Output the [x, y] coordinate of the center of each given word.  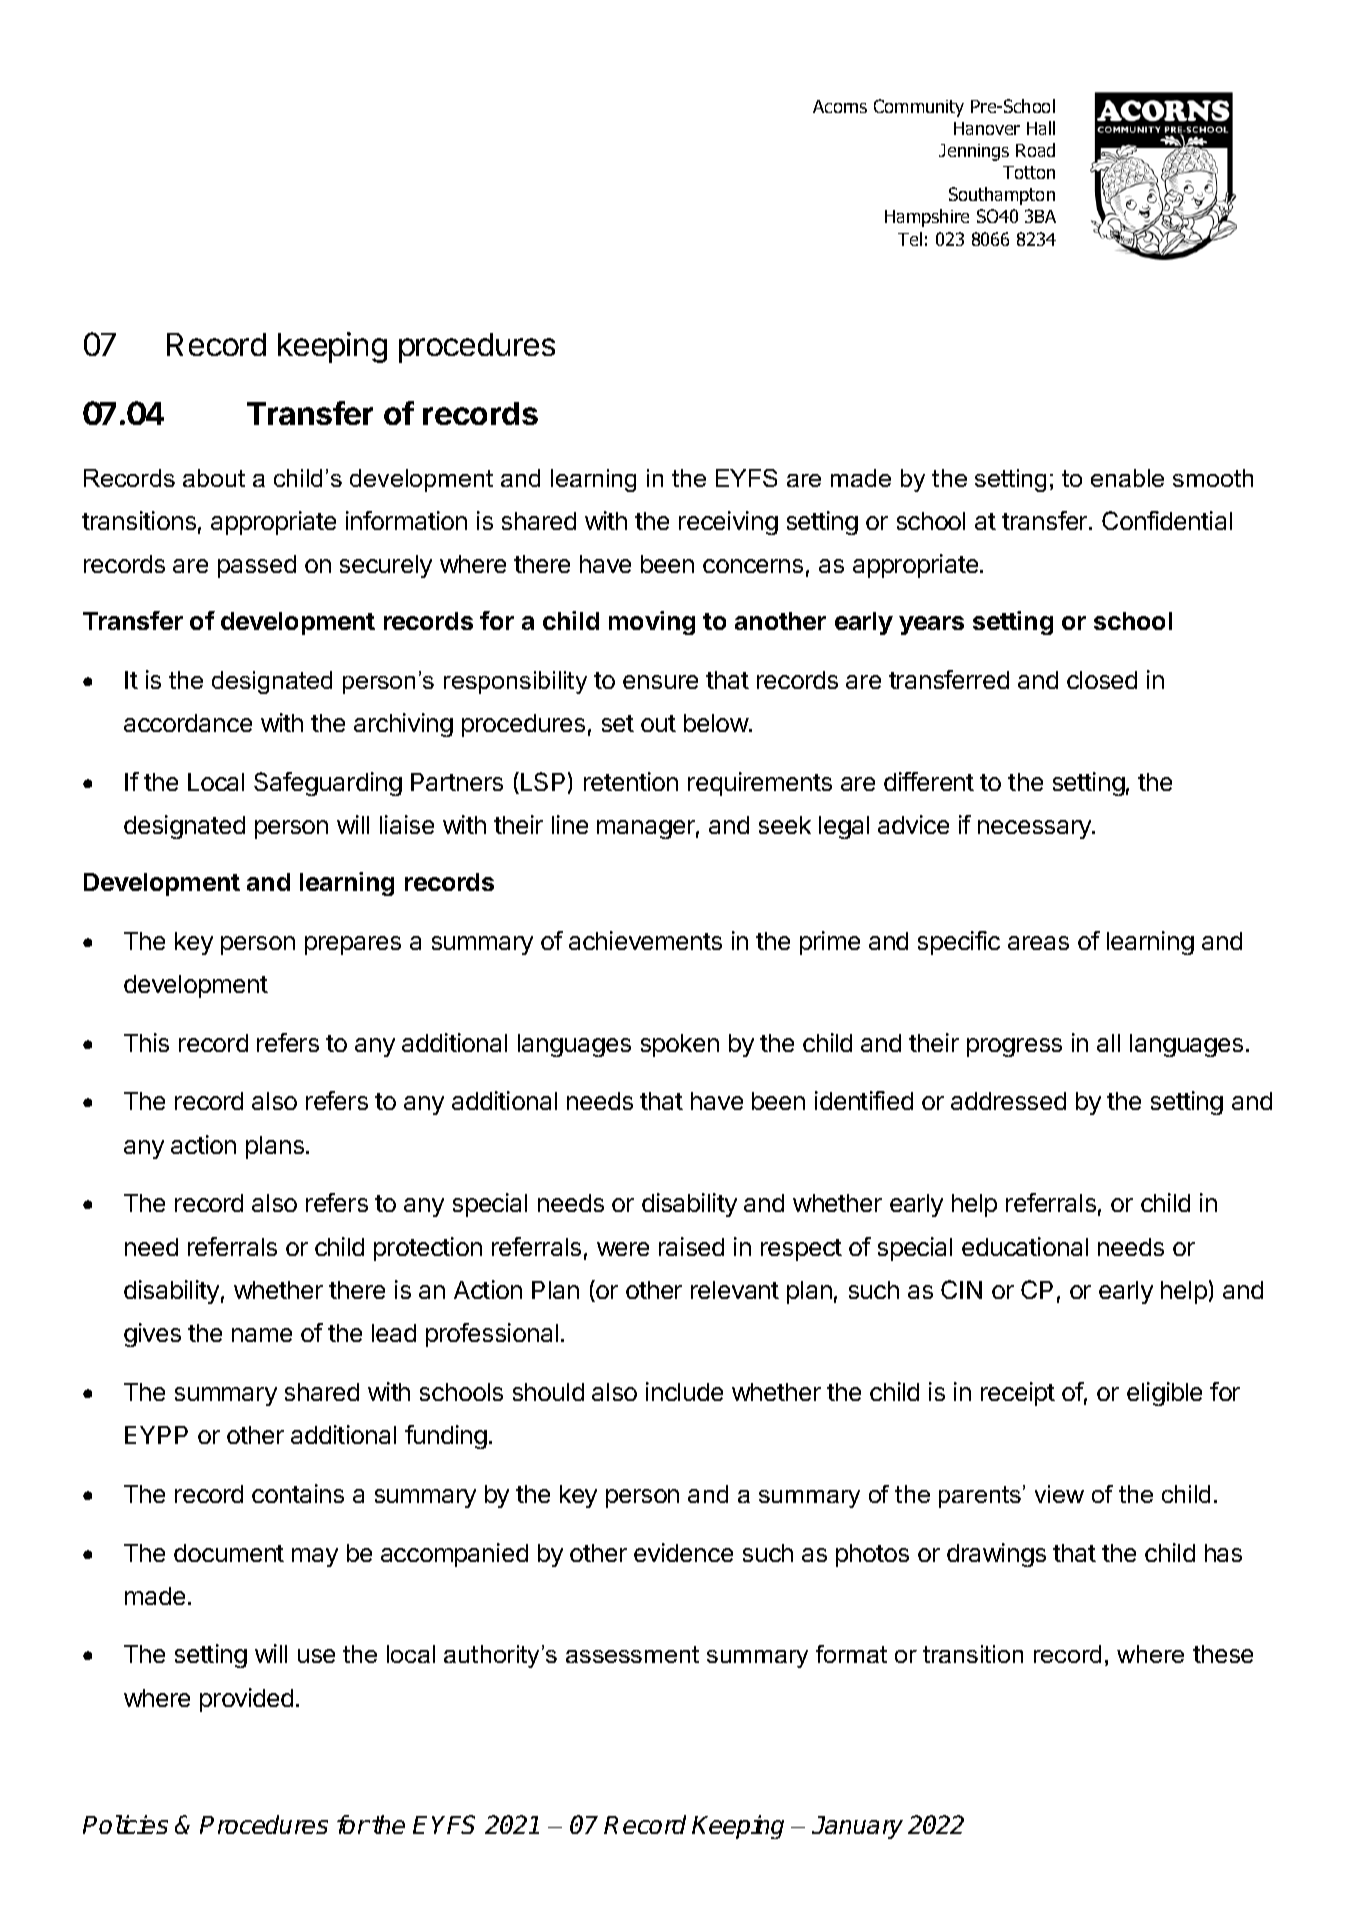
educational [1025, 1246]
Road [1035, 150]
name [262, 1335]
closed [1102, 680]
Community [919, 108]
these [1223, 1654]
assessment [632, 1654]
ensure [660, 682]
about [214, 478]
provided [246, 1700]
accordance [188, 723]
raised [691, 1246]
